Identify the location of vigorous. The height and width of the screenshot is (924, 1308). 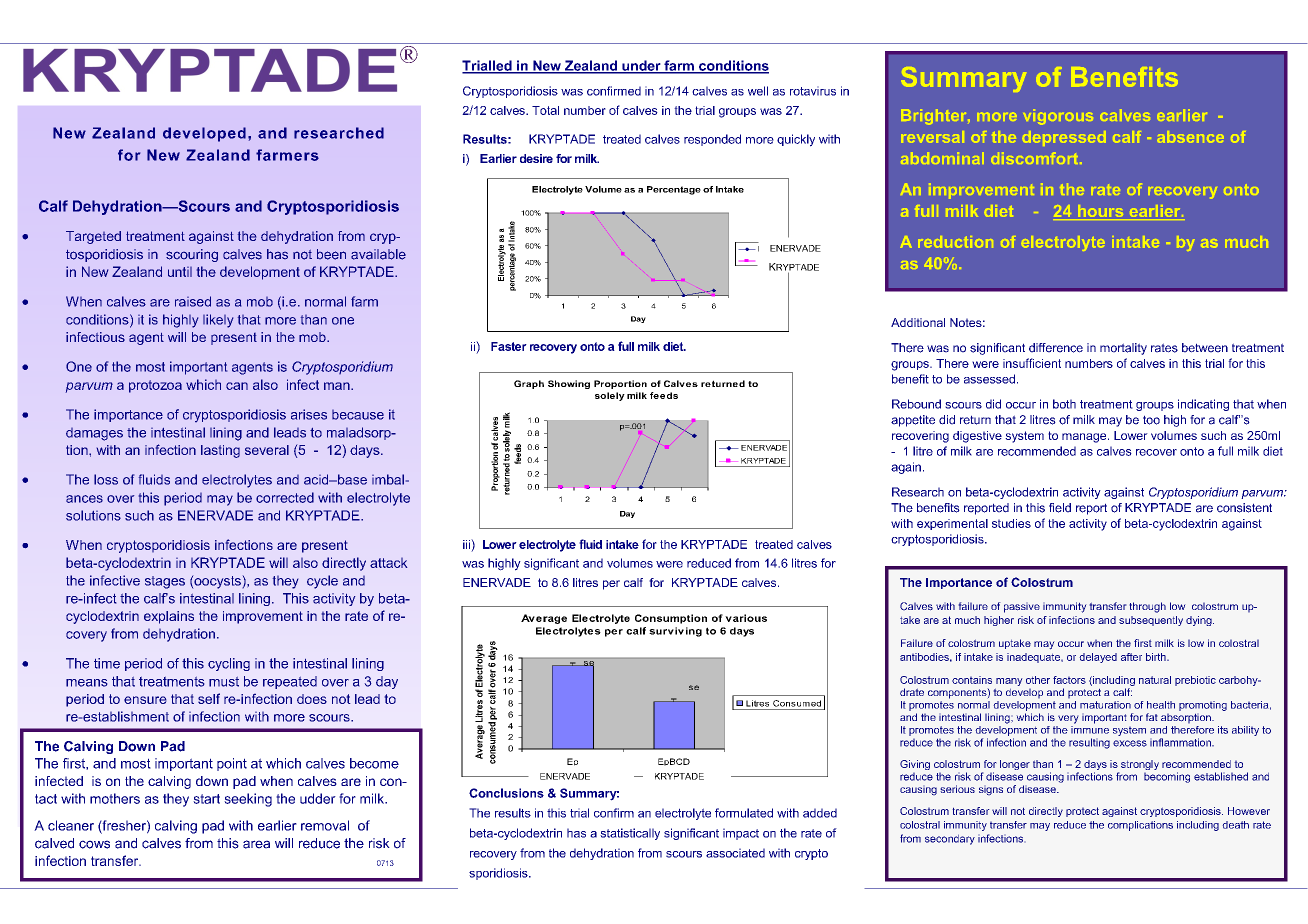
(1058, 117).
